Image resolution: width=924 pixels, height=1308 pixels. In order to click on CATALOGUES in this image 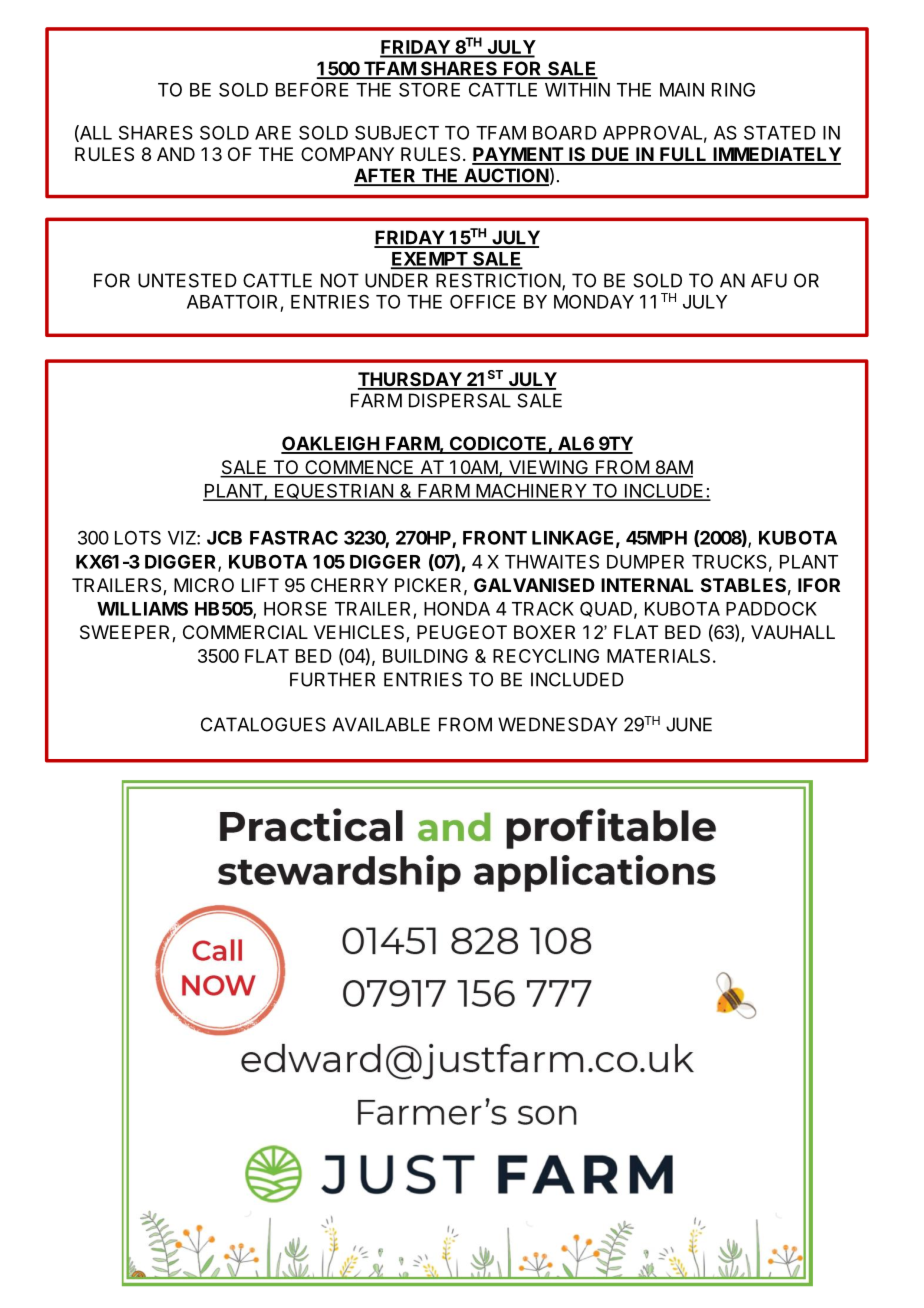, I will do `click(263, 724)`.
